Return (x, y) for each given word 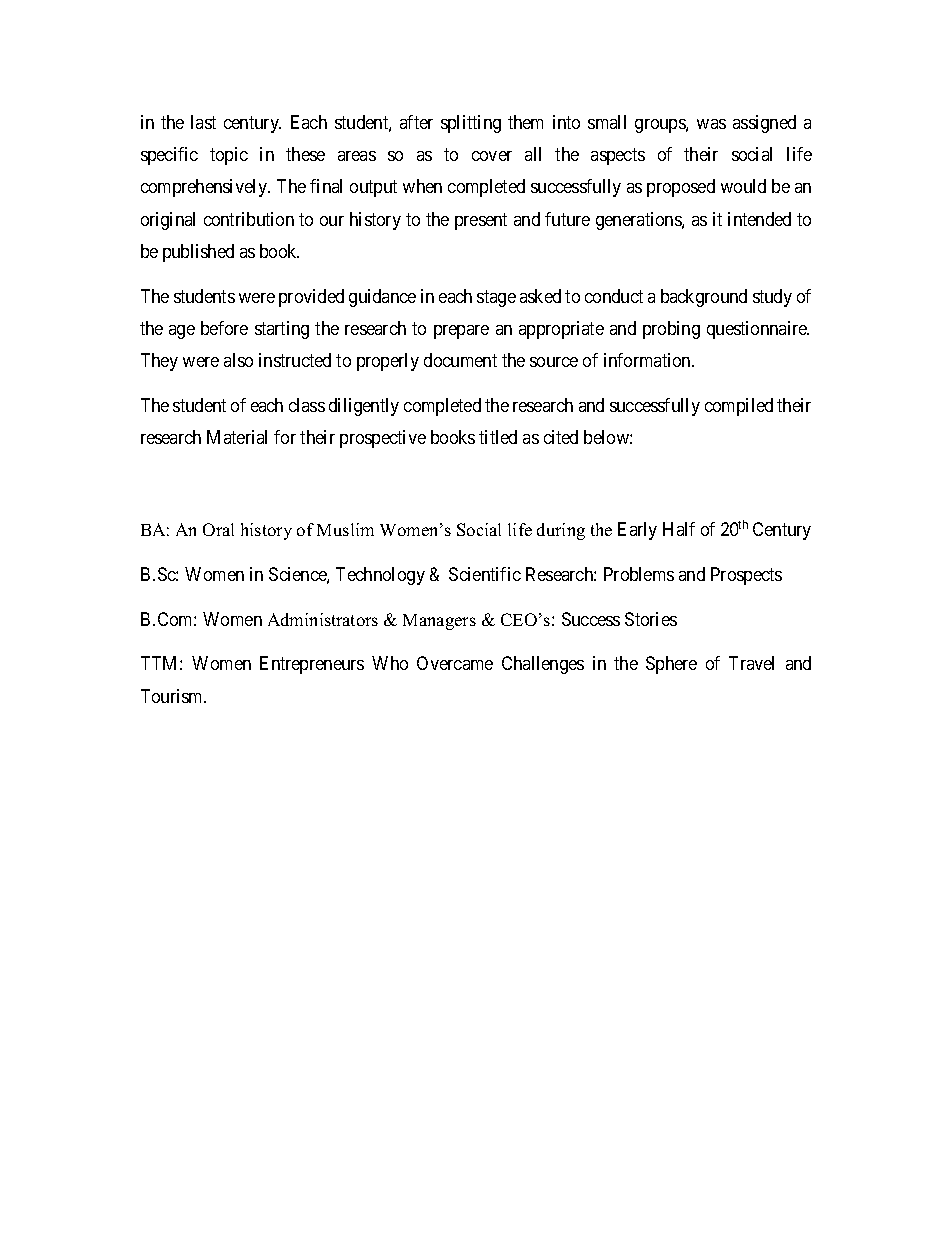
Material (237, 437)
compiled (739, 407)
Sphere (671, 665)
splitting (471, 124)
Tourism (173, 696)
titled (498, 437)
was (711, 124)
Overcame (455, 663)
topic (229, 156)
